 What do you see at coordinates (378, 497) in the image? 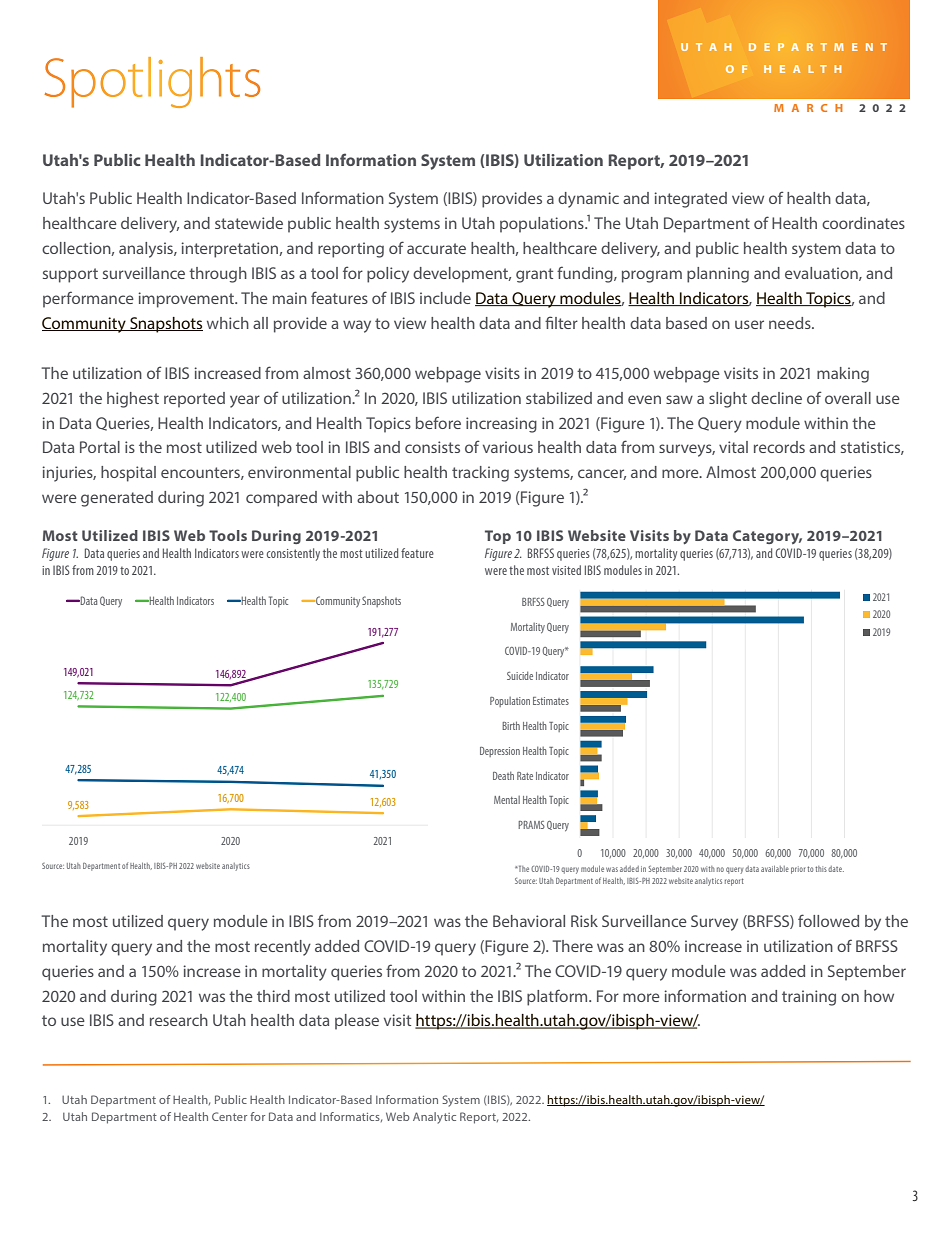
I see `about` at bounding box center [378, 497].
